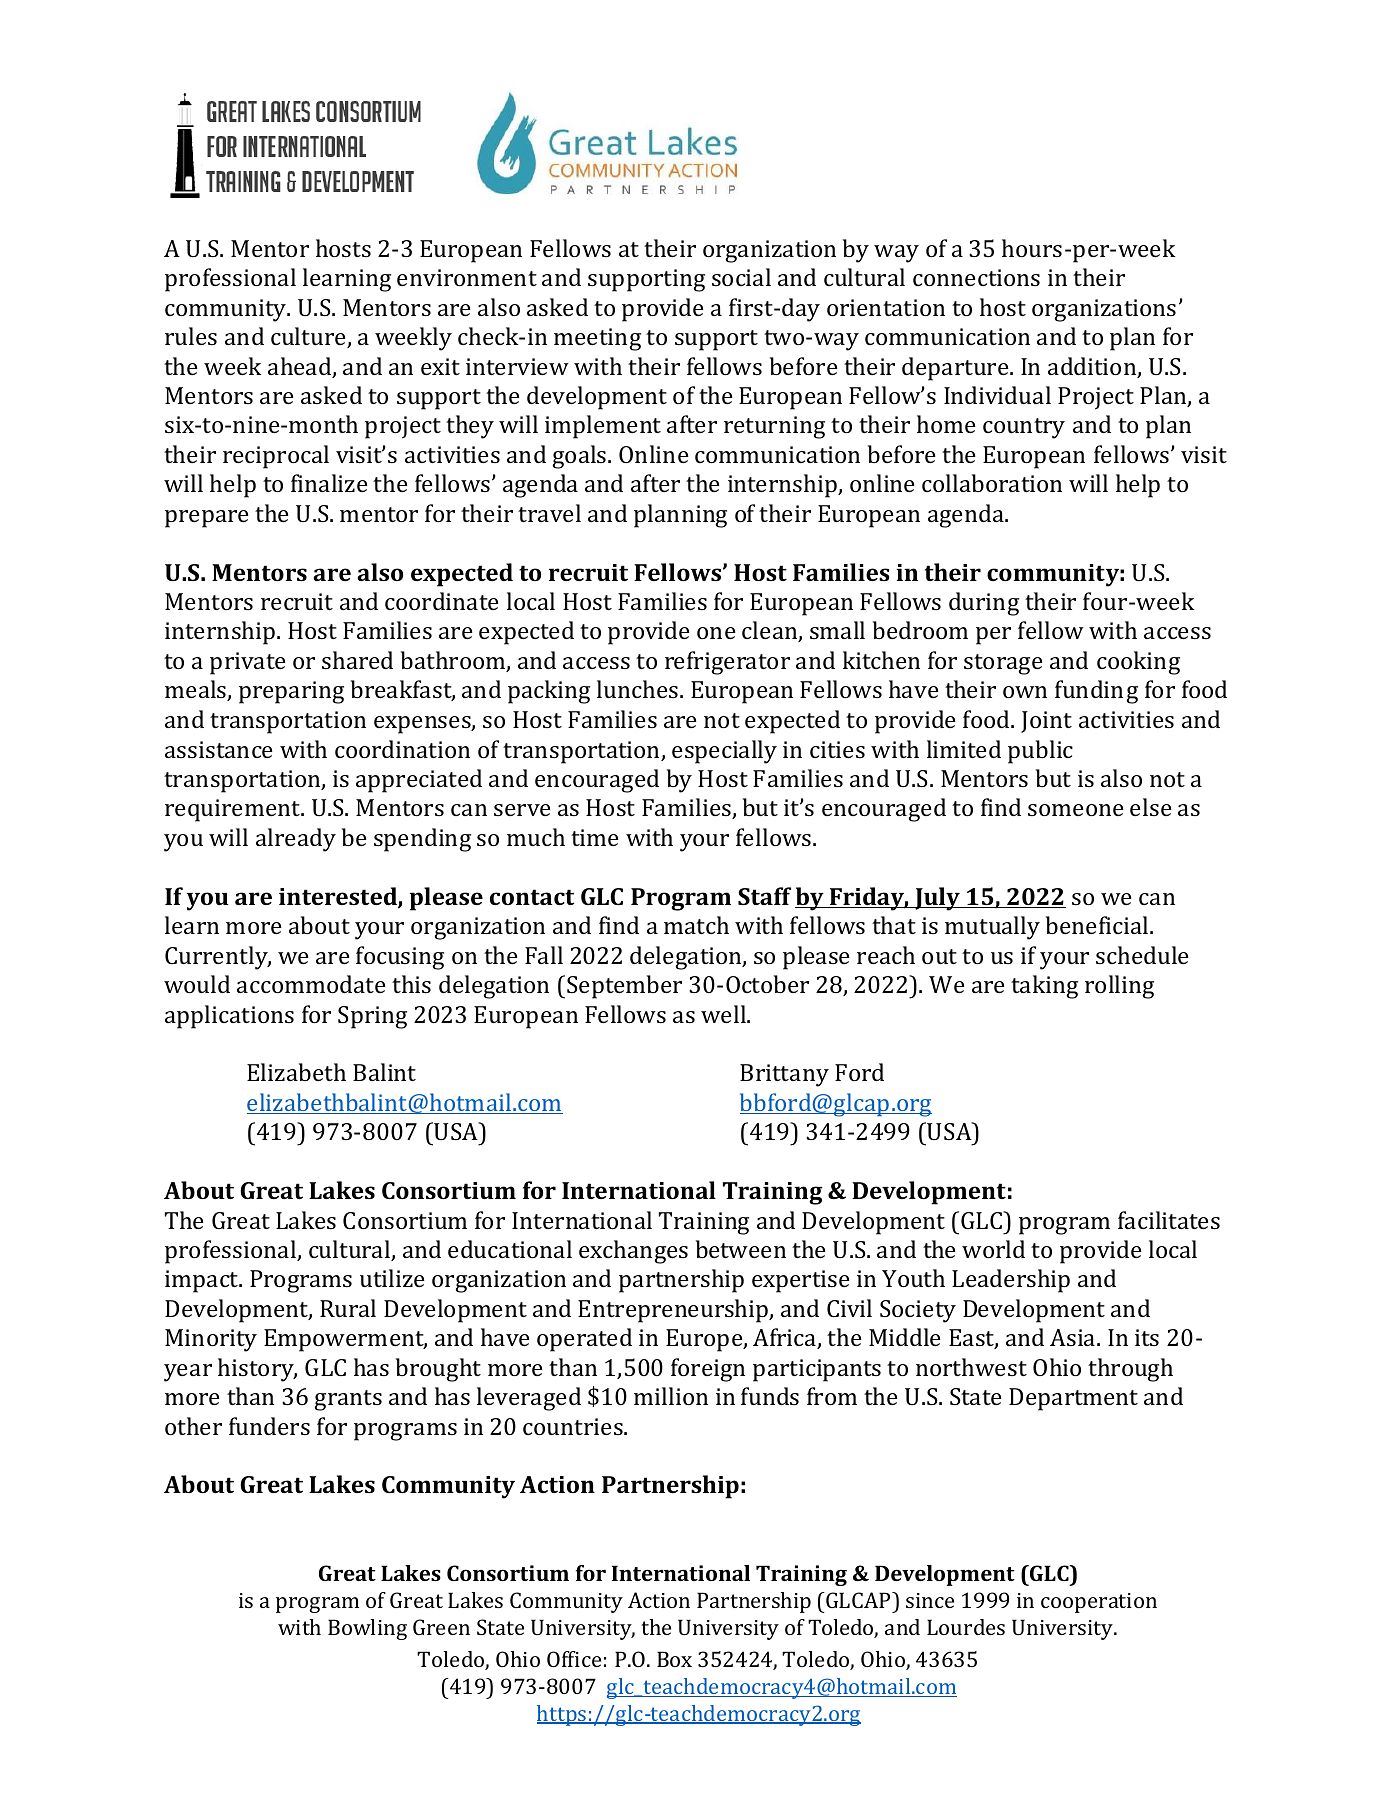 The height and width of the page is (1808, 1397). Describe the element at coordinates (624, 987) in the page. I see `September` at that location.
